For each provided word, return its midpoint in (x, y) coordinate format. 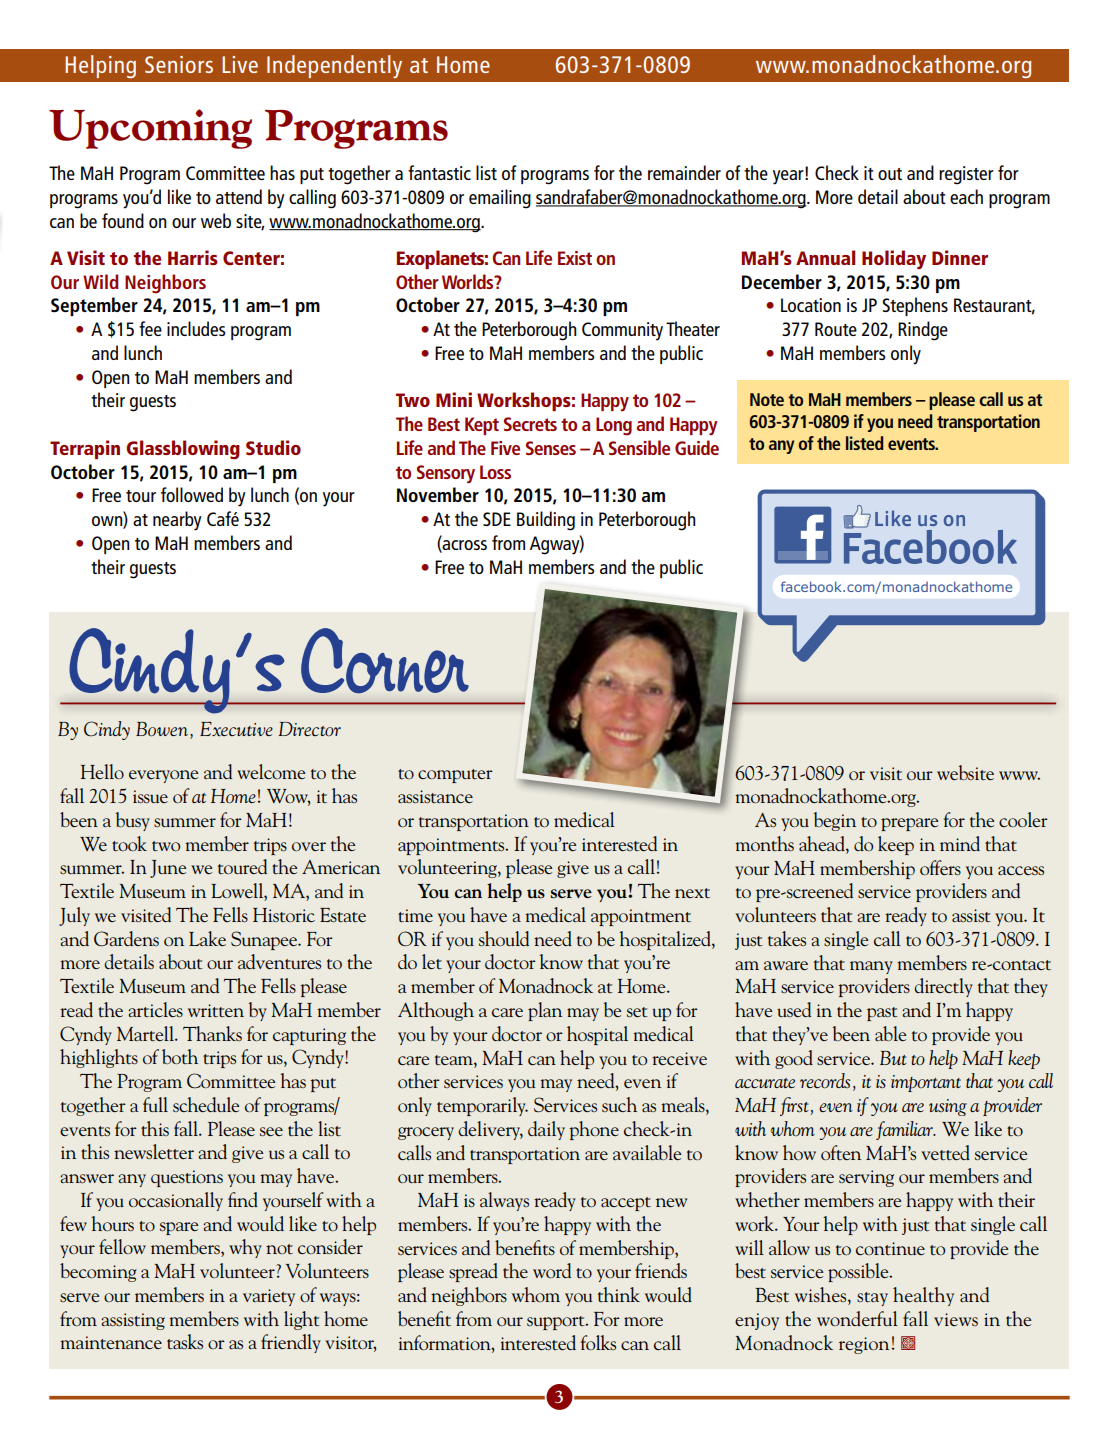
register (966, 175)
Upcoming (150, 129)
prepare (909, 824)
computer (455, 776)
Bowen (162, 729)
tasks (185, 1342)
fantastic (439, 172)
